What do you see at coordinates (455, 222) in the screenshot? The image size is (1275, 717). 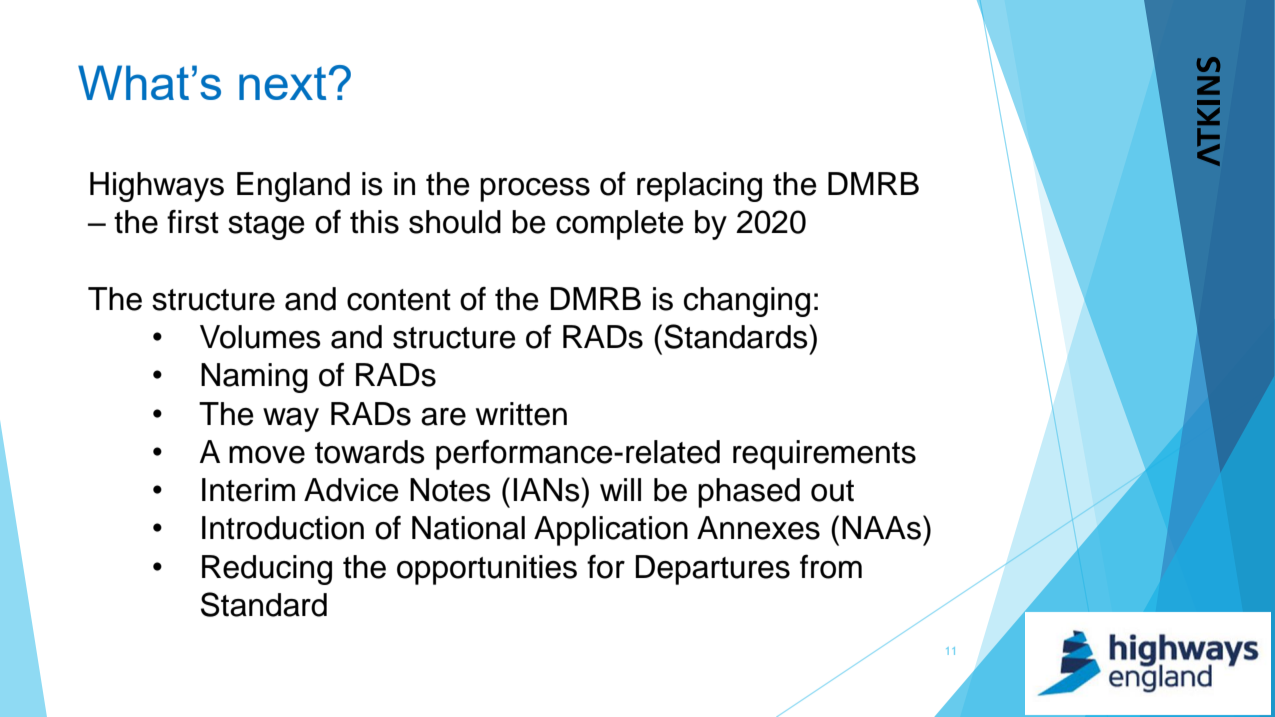 I see `should` at bounding box center [455, 222].
